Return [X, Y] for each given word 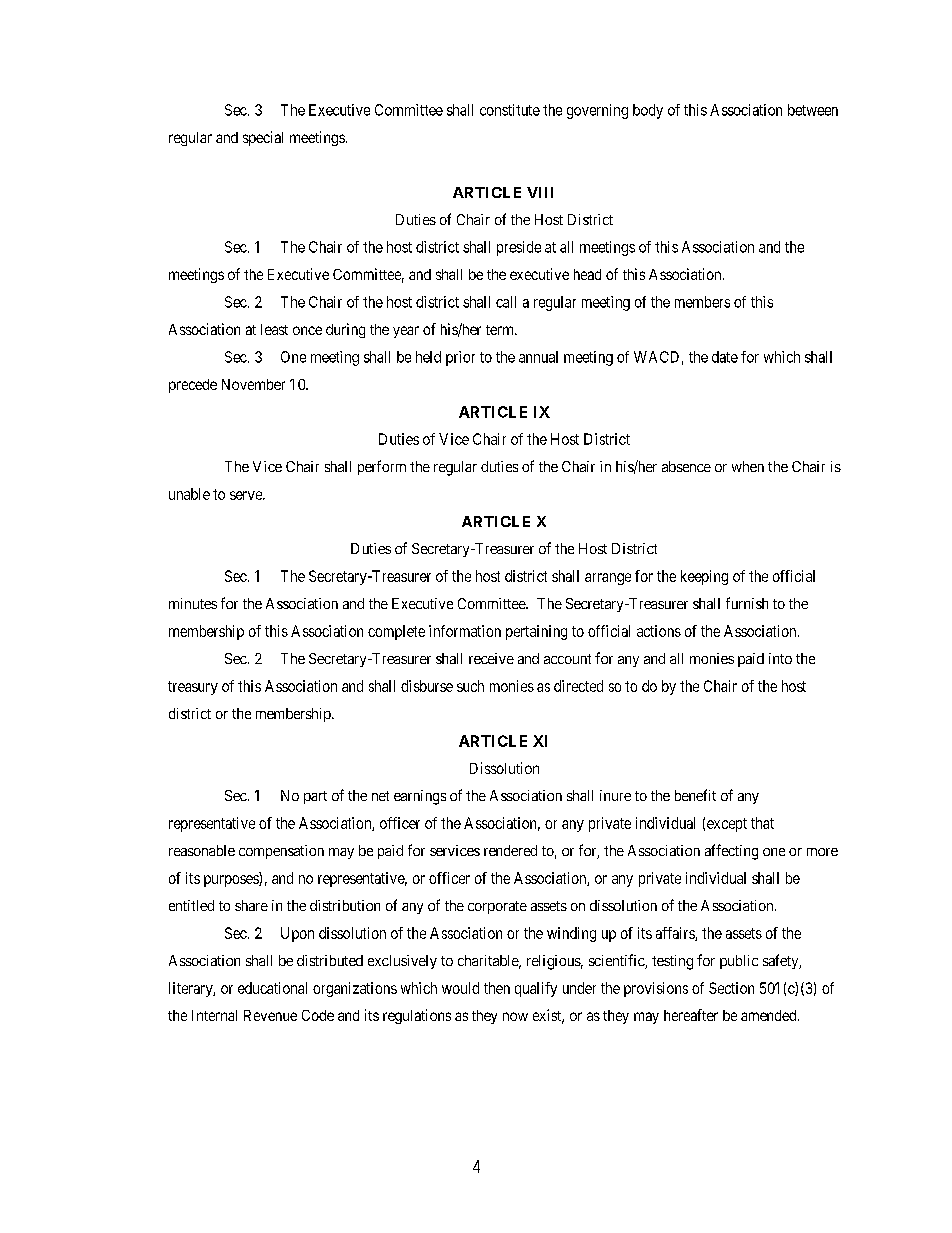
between [813, 110]
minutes [193, 603]
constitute [510, 110]
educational [272, 988]
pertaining [536, 632]
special [263, 138]
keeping [704, 577]
